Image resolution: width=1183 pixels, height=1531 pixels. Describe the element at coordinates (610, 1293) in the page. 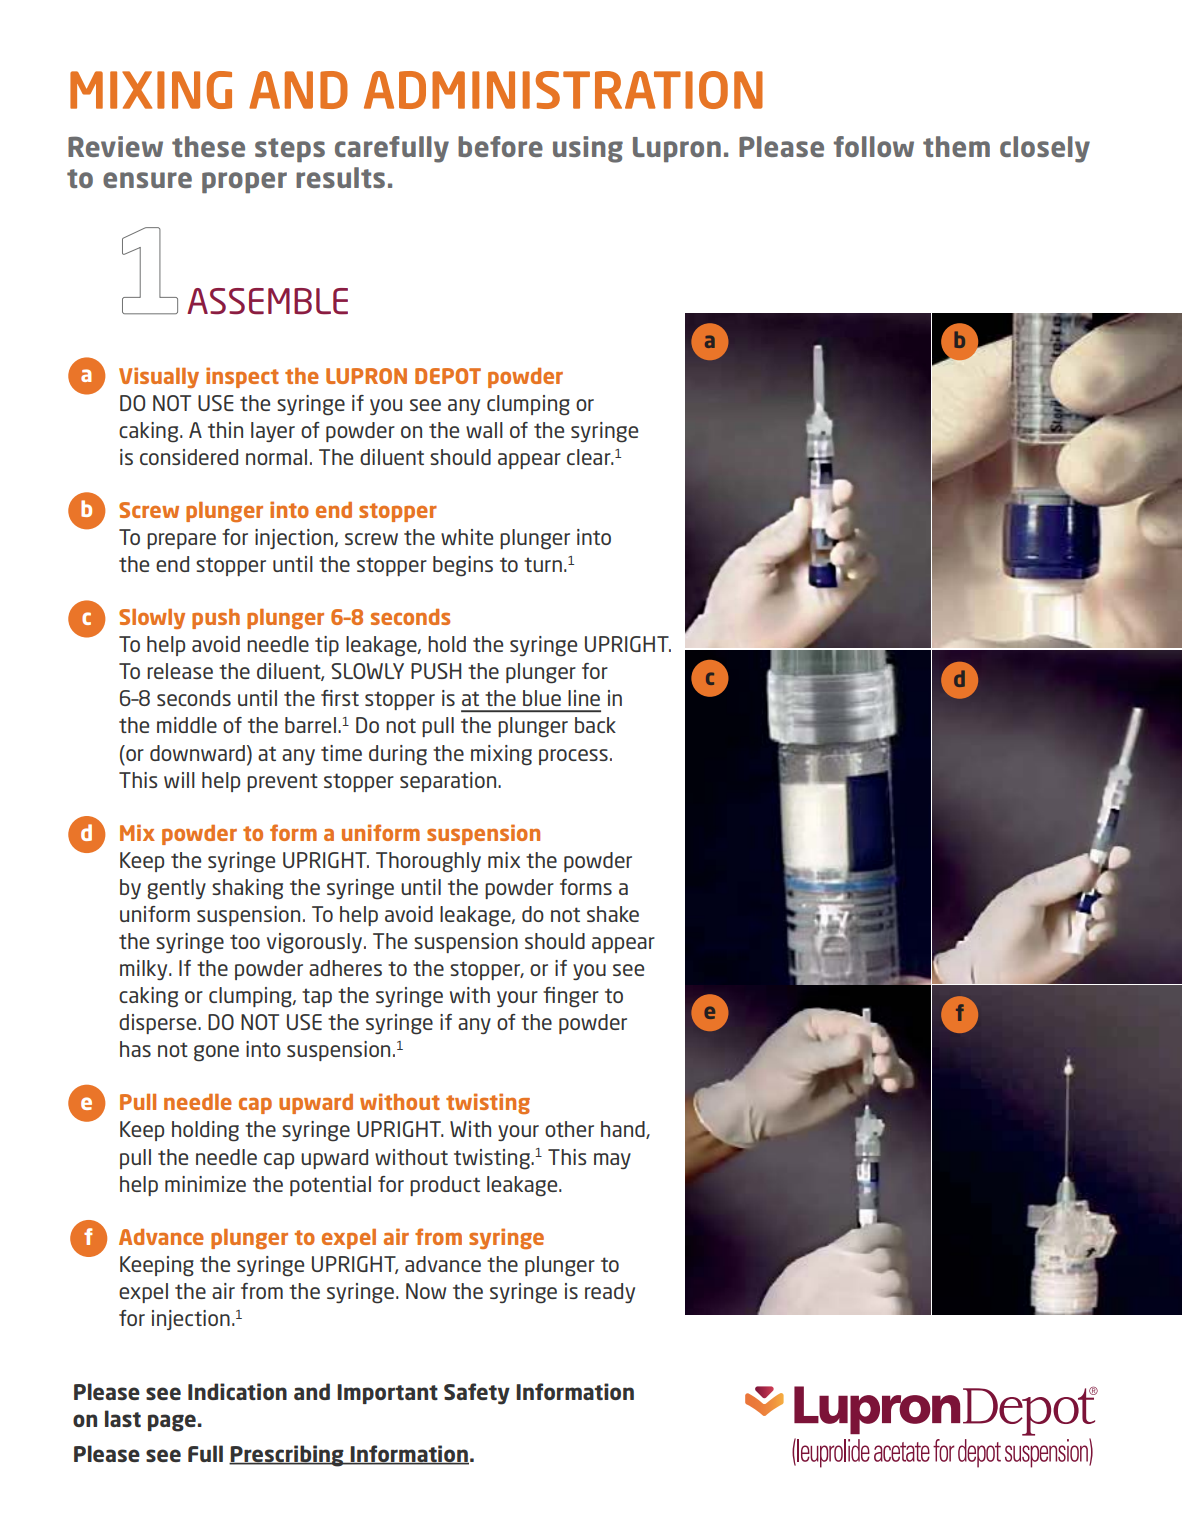

I see `ready` at that location.
